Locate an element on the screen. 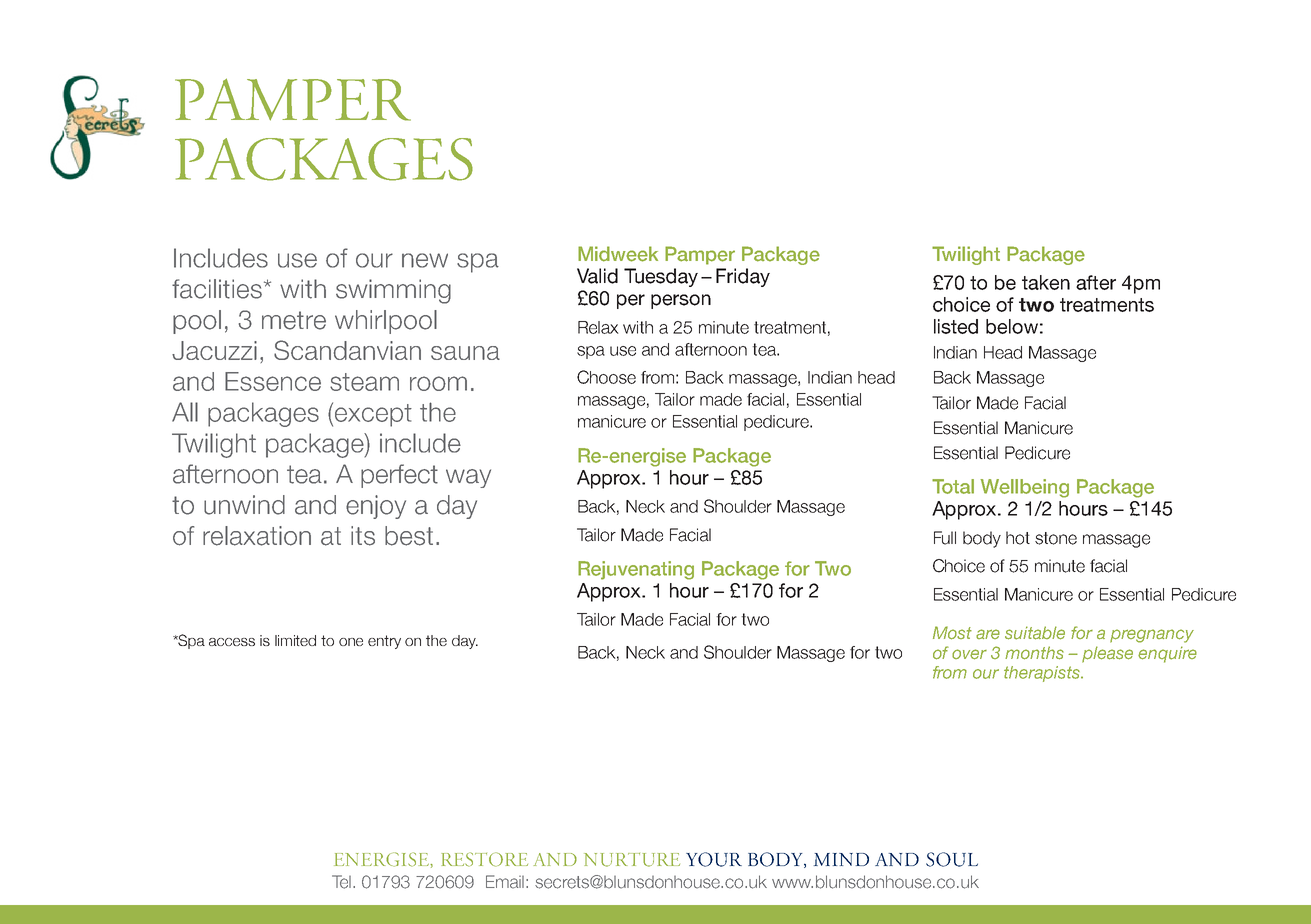 The width and height of the screenshot is (1311, 924). facilities is located at coordinates (217, 289).
